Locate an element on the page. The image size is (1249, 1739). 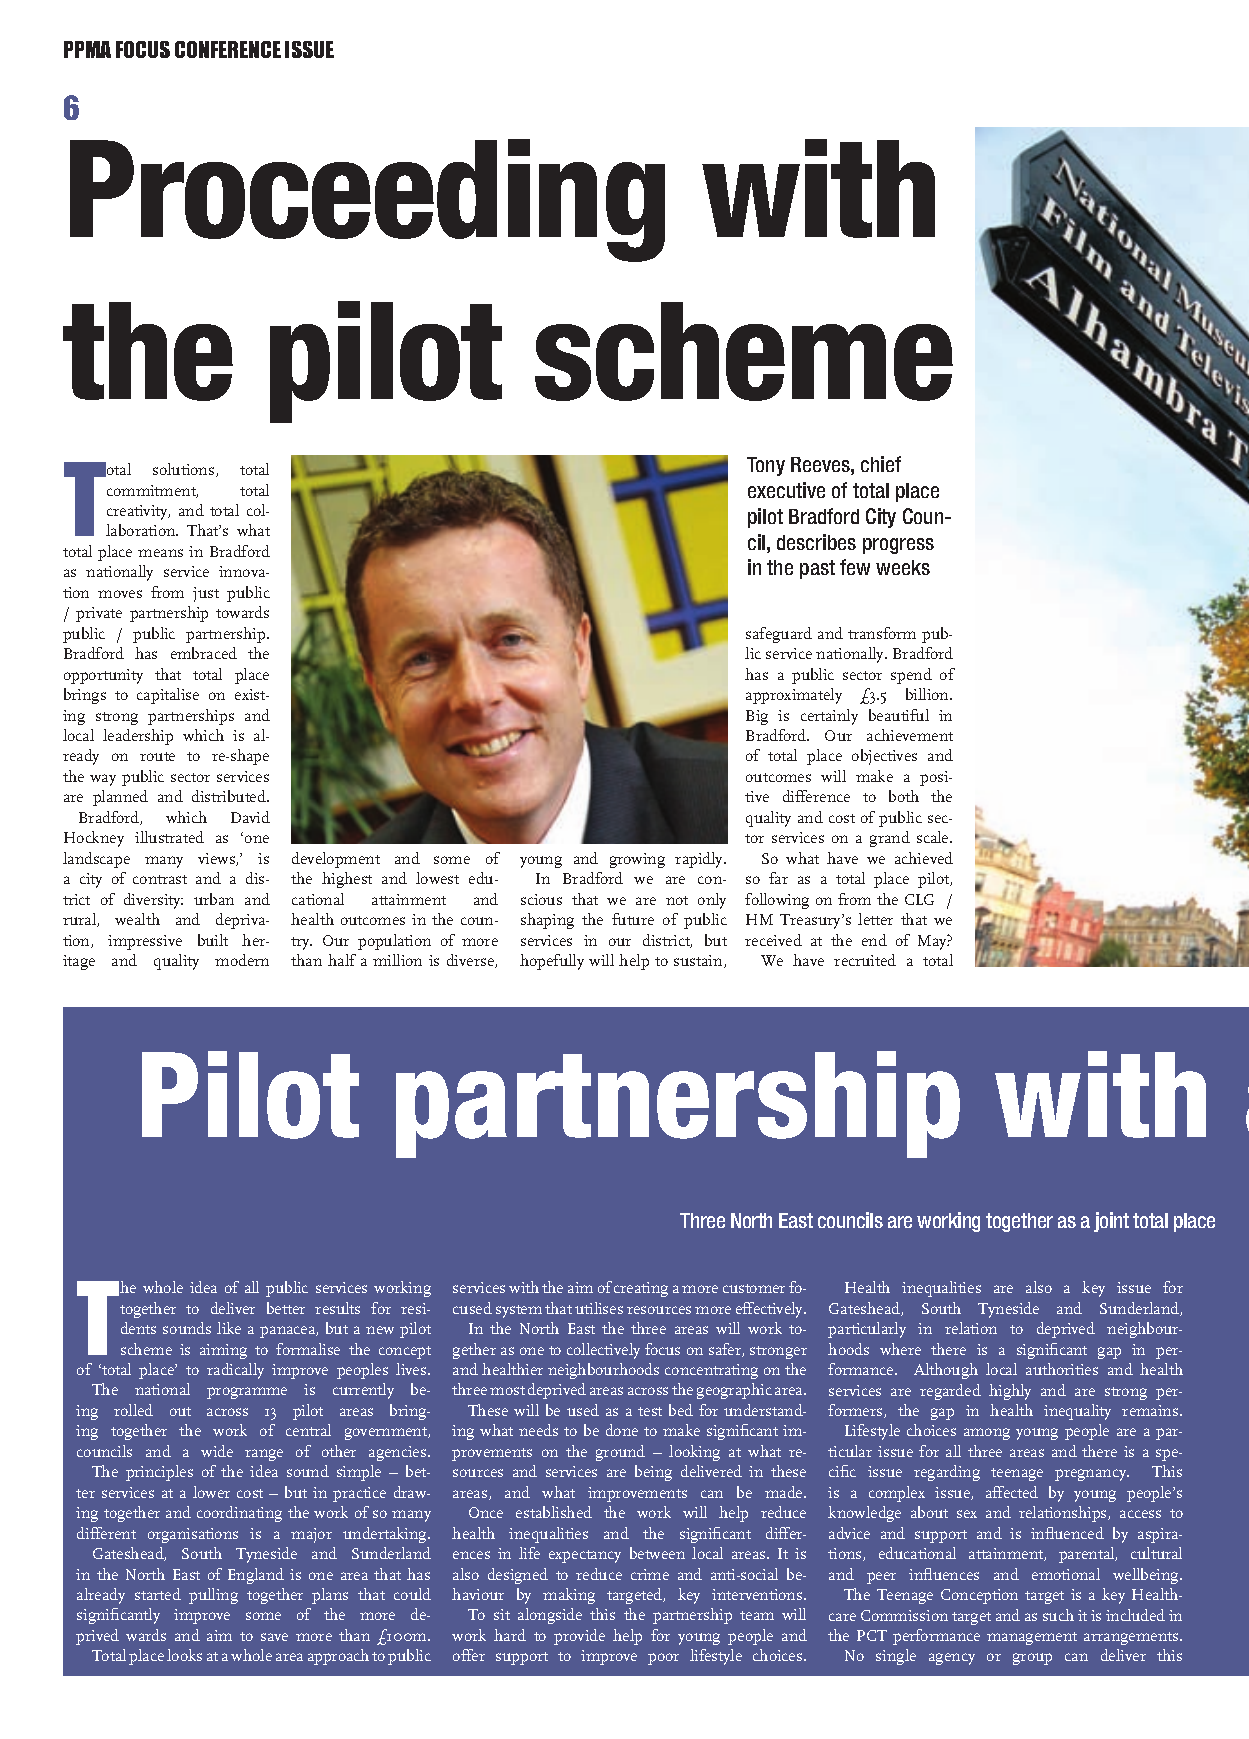
growing is located at coordinates (637, 860).
